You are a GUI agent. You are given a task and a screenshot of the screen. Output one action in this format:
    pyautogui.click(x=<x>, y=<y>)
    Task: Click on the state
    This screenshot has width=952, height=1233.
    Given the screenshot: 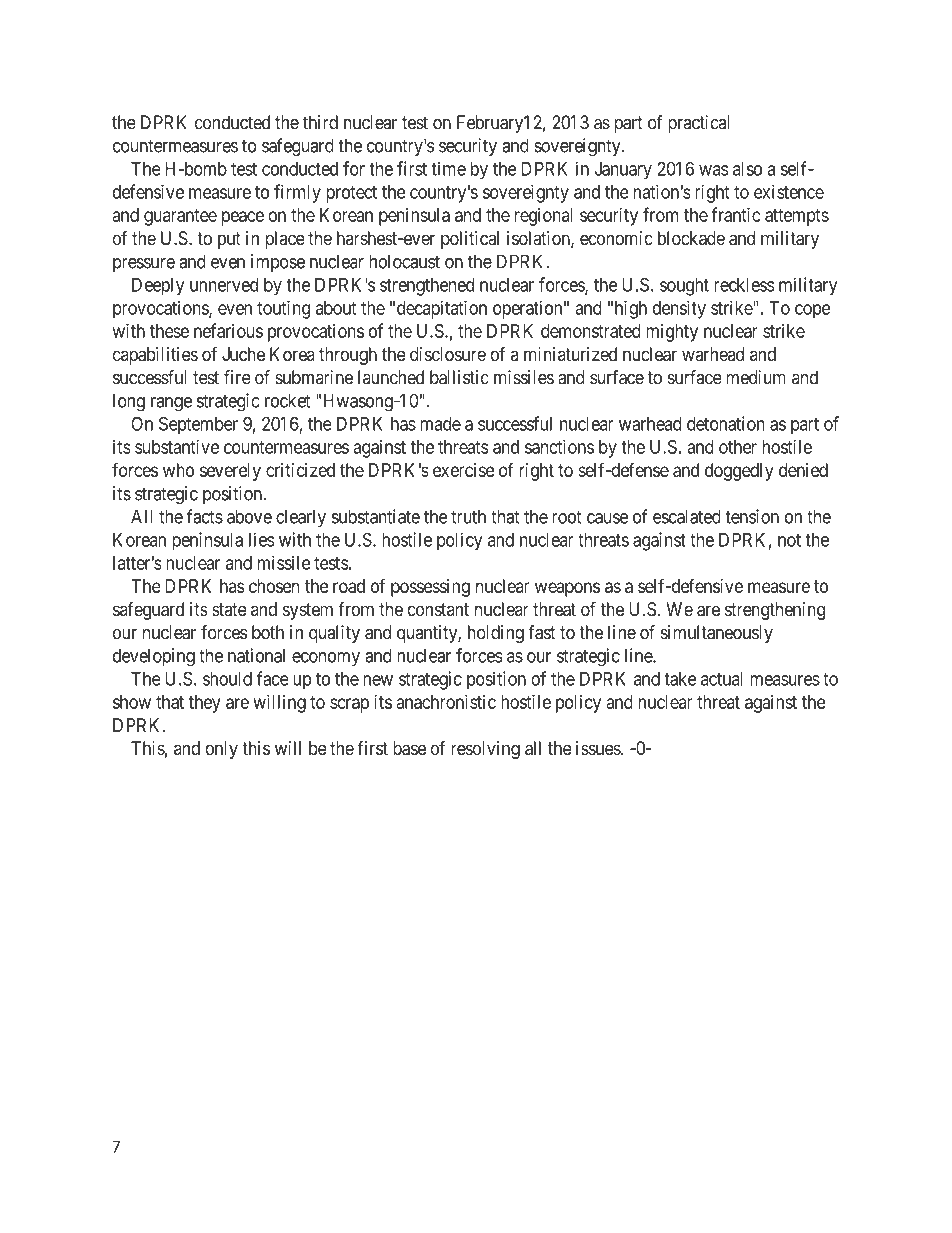 What is the action you would take?
    pyautogui.click(x=229, y=609)
